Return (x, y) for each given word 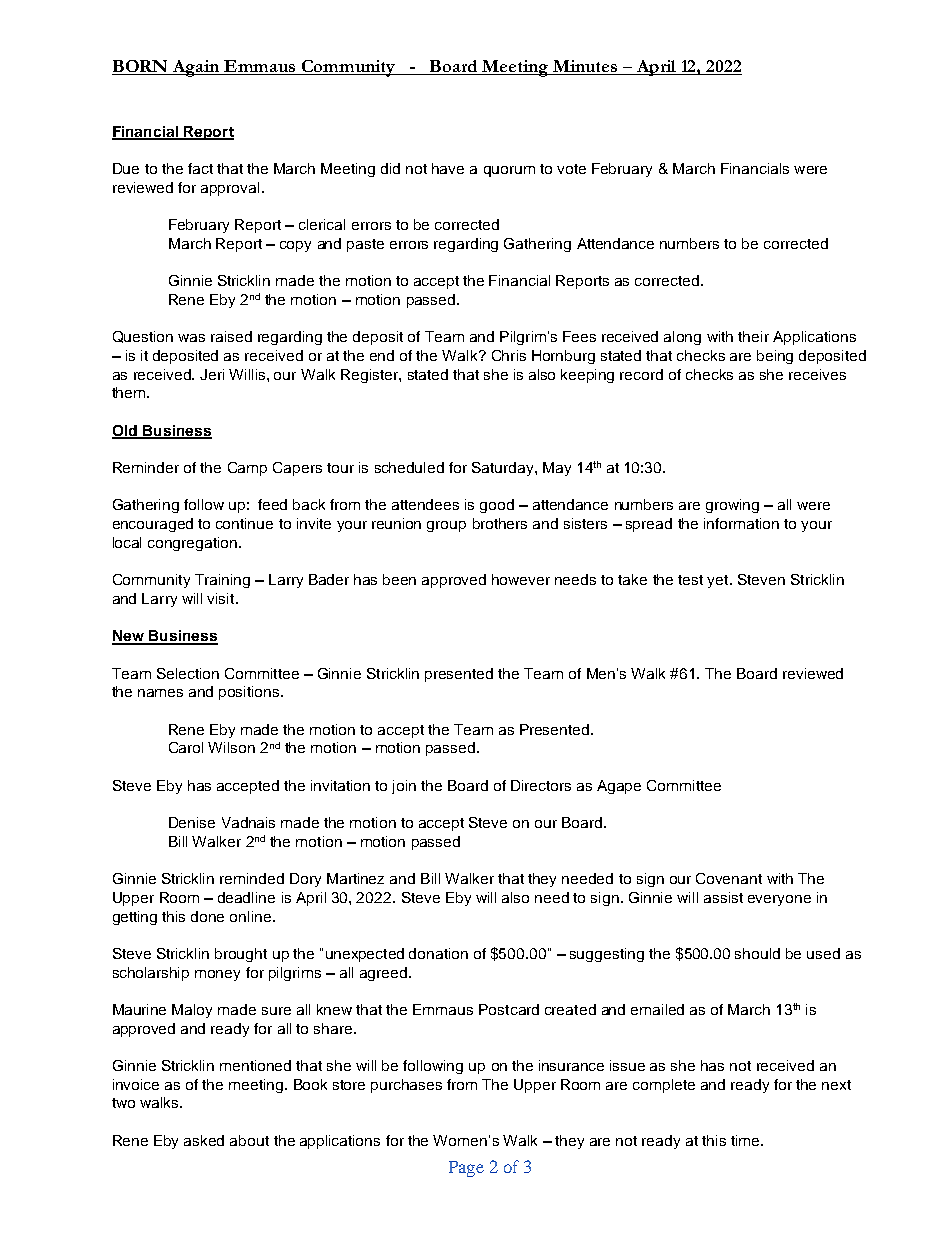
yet (719, 581)
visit (222, 598)
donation (438, 953)
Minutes (585, 67)
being (775, 357)
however (521, 579)
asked (204, 1140)
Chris (509, 355)
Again (196, 68)
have (448, 168)
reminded (252, 878)
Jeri (212, 374)
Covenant (729, 878)
